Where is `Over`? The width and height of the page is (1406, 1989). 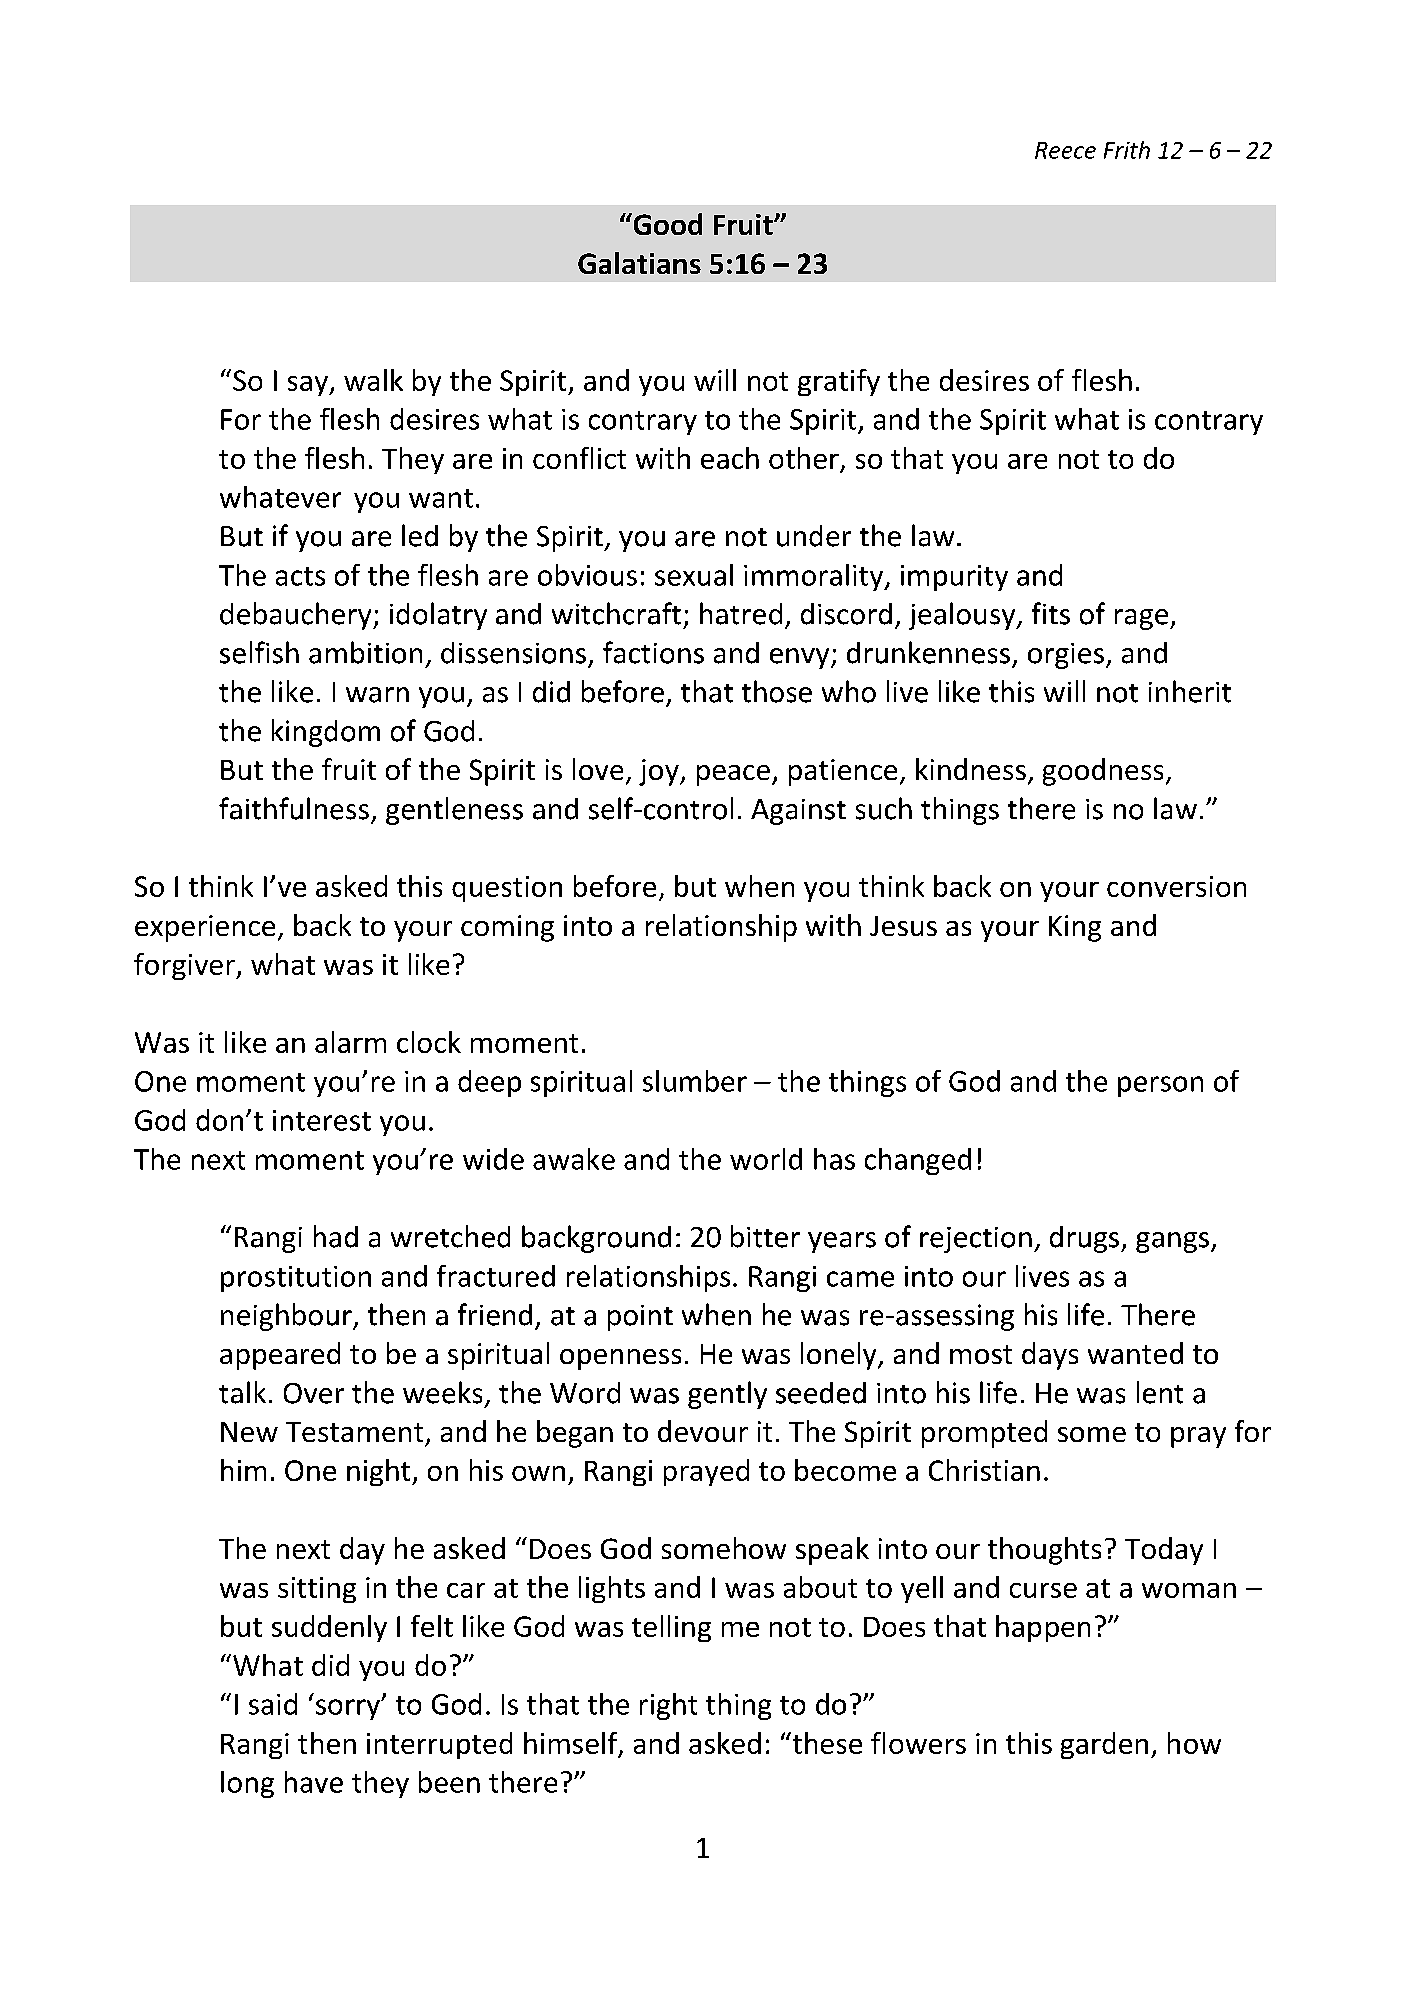 Over is located at coordinates (314, 1393).
